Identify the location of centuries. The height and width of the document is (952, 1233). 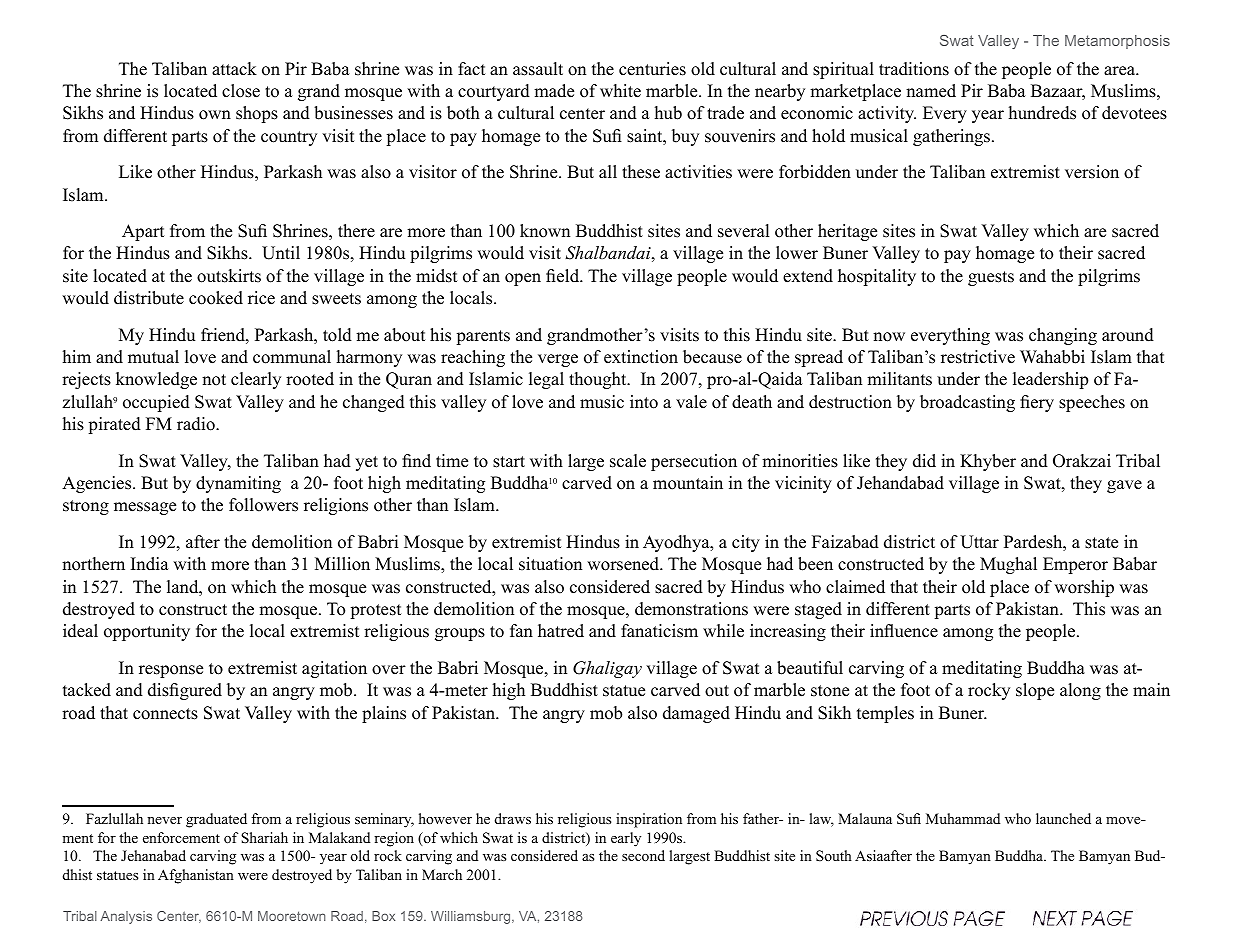
(652, 69).
